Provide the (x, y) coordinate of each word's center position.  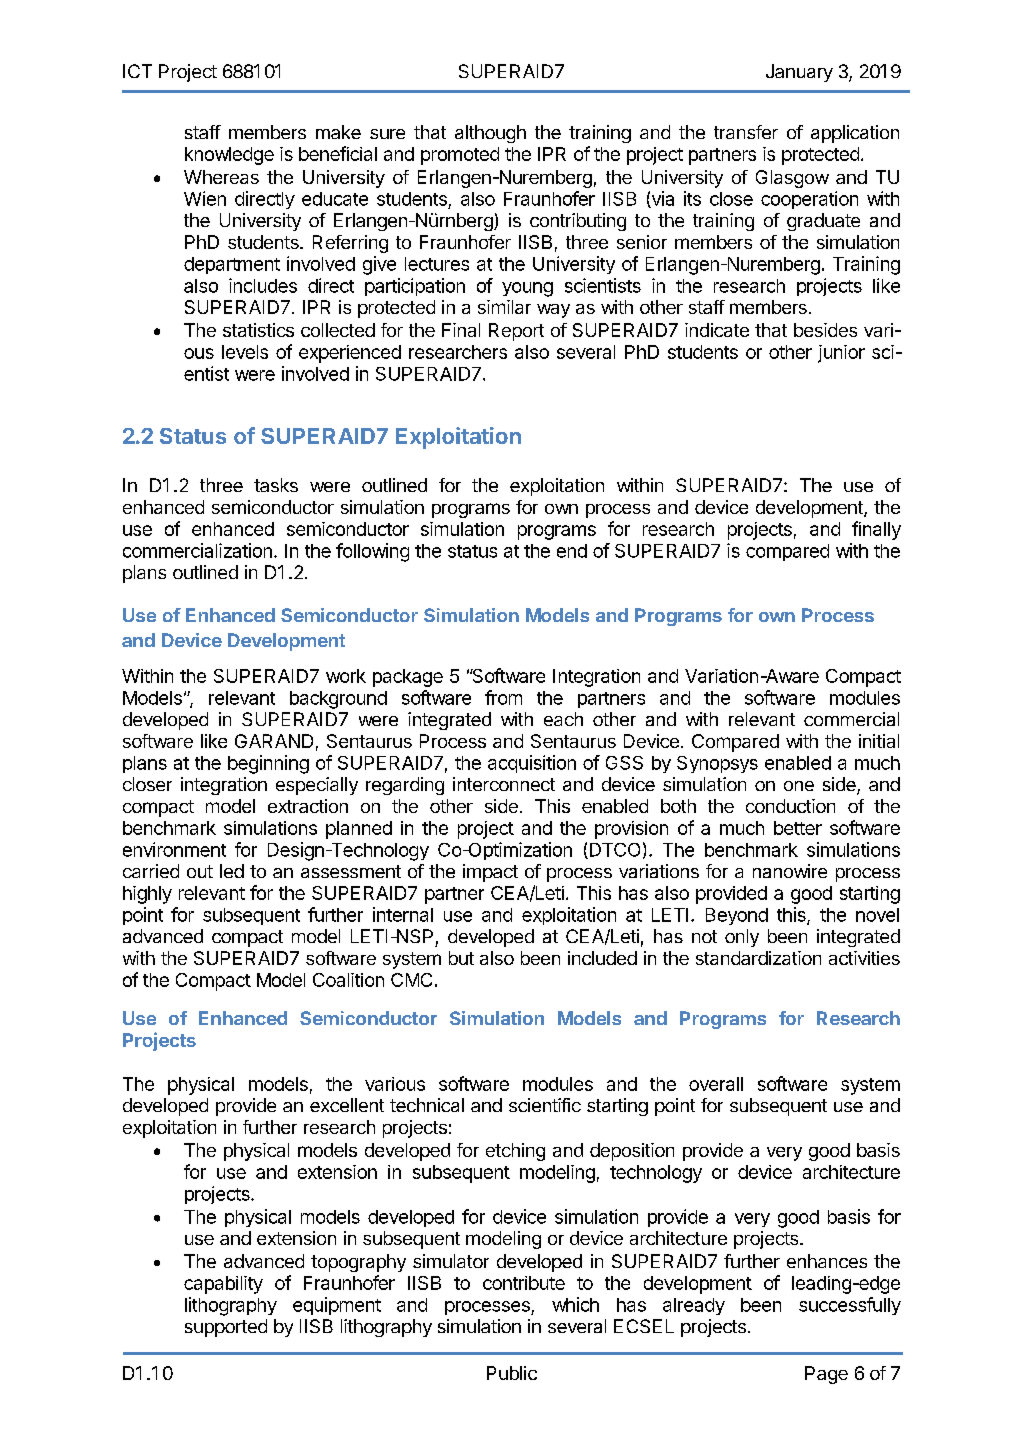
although (490, 134)
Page (826, 1375)
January (799, 73)
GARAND (274, 741)
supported (226, 1328)
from (503, 697)
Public (512, 1373)
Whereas (221, 177)
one (799, 786)
